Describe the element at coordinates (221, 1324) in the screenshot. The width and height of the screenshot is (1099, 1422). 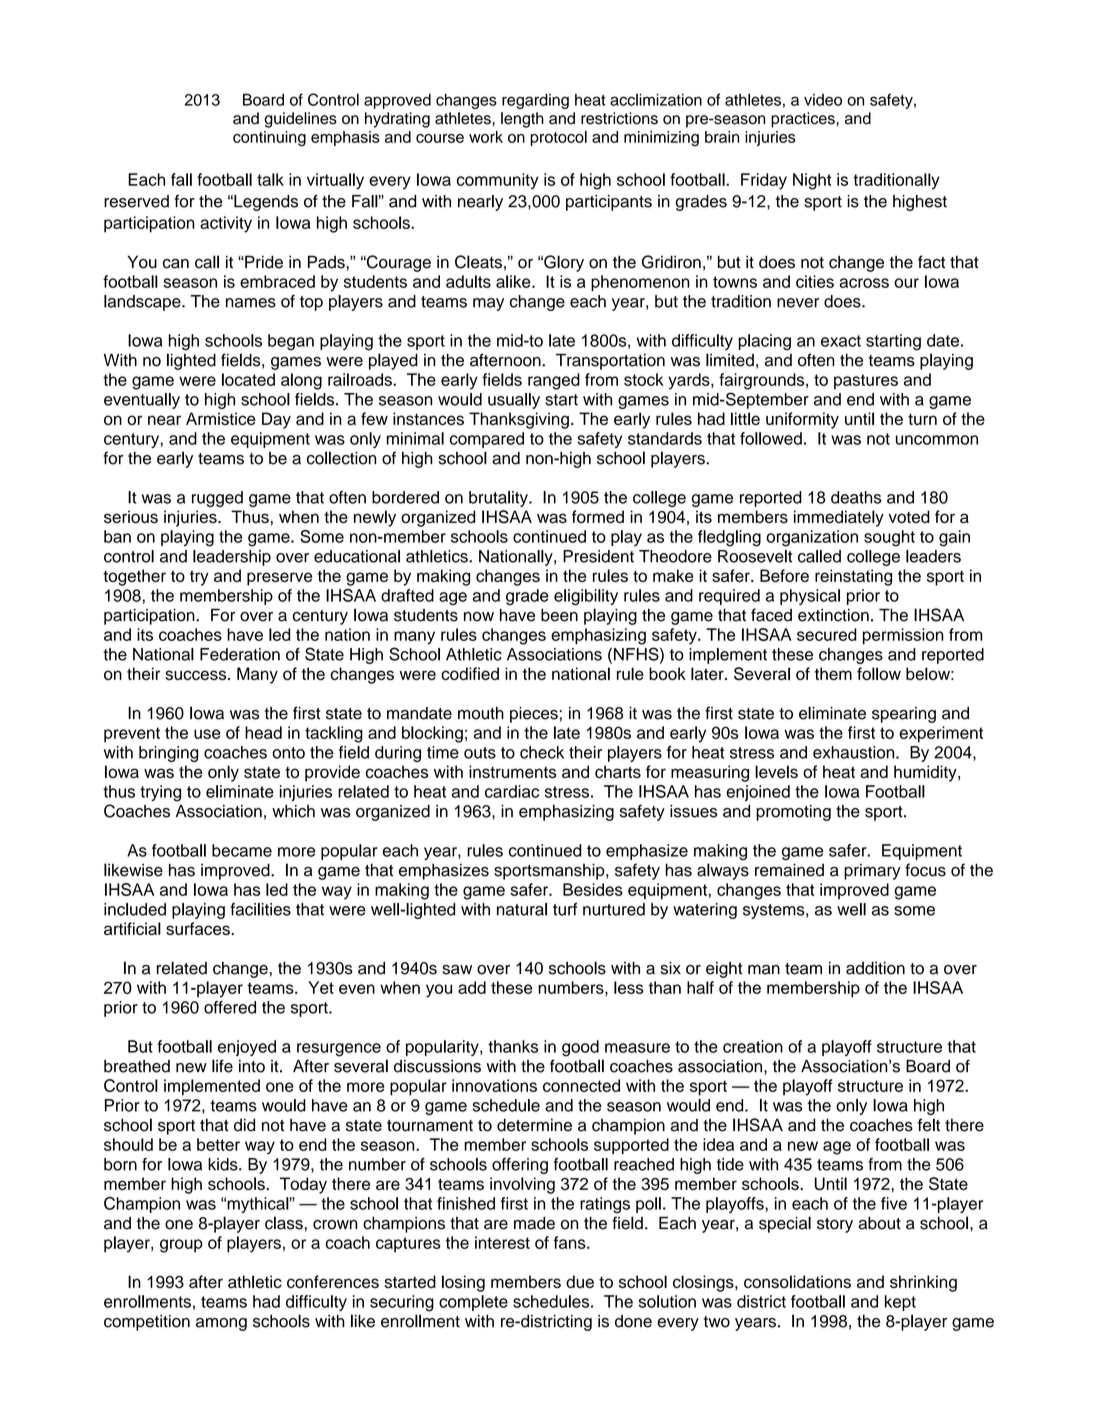
I see `among` at that location.
